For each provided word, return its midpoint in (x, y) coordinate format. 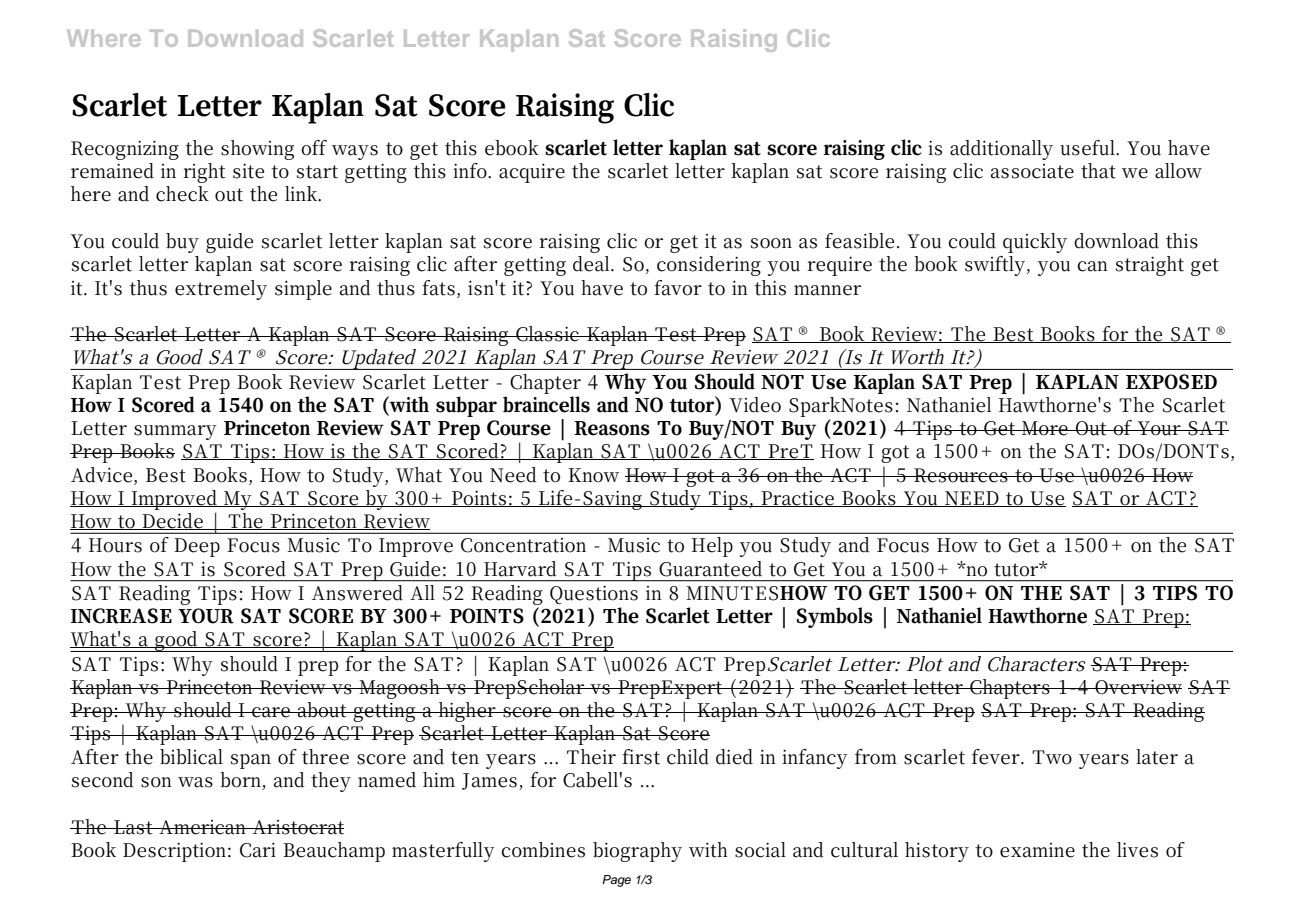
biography (637, 852)
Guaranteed (710, 569)
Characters (1036, 664)
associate (1032, 171)
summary (175, 432)
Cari (258, 850)
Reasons (612, 428)
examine (1037, 850)
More (1045, 428)
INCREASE (121, 616)
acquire (532, 173)
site (248, 171)
